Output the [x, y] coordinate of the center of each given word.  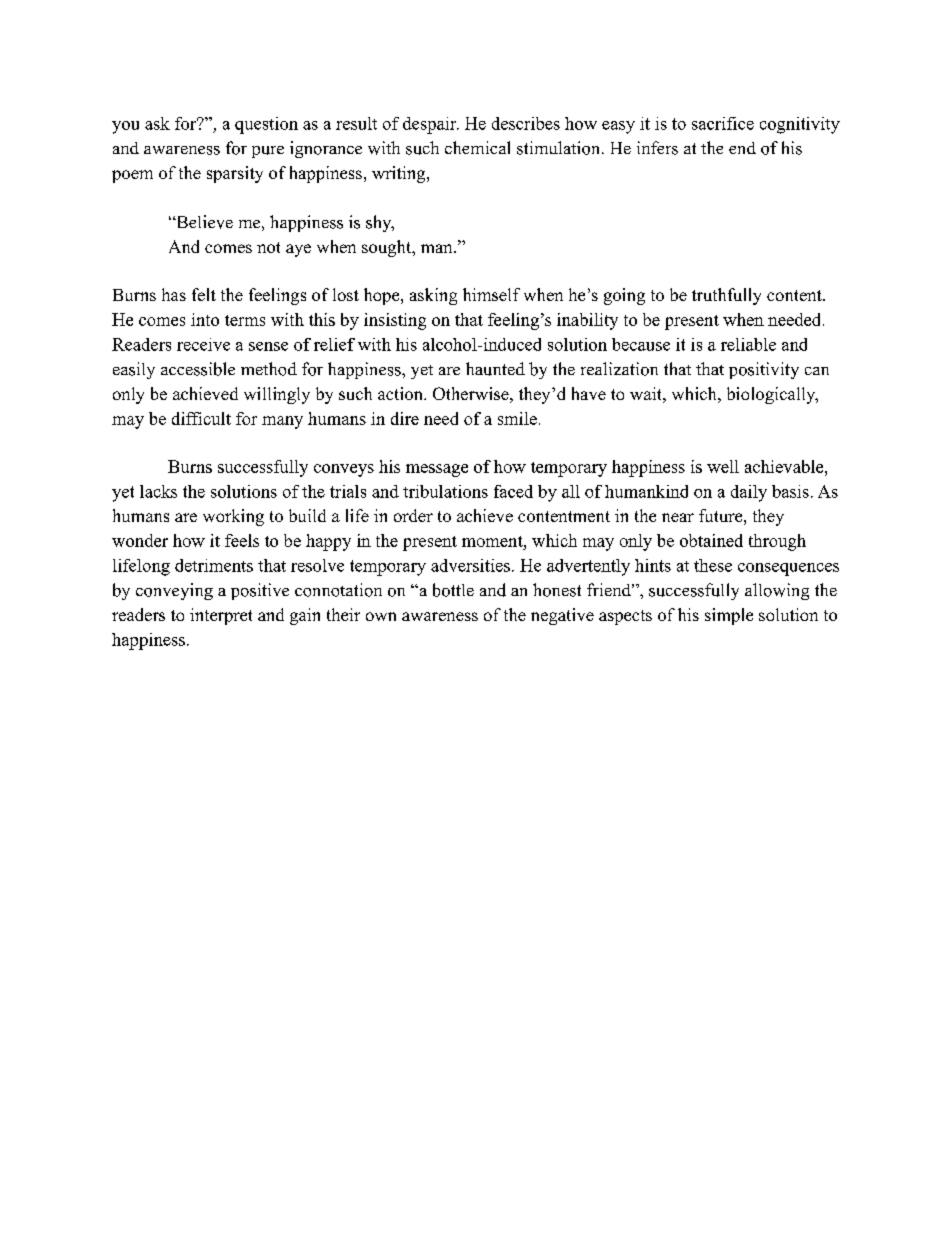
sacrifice [723, 123]
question [266, 125]
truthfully [726, 296]
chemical [477, 147]
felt [204, 294]
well [723, 466]
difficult [201, 418]
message [437, 470]
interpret [221, 616]
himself [491, 294]
